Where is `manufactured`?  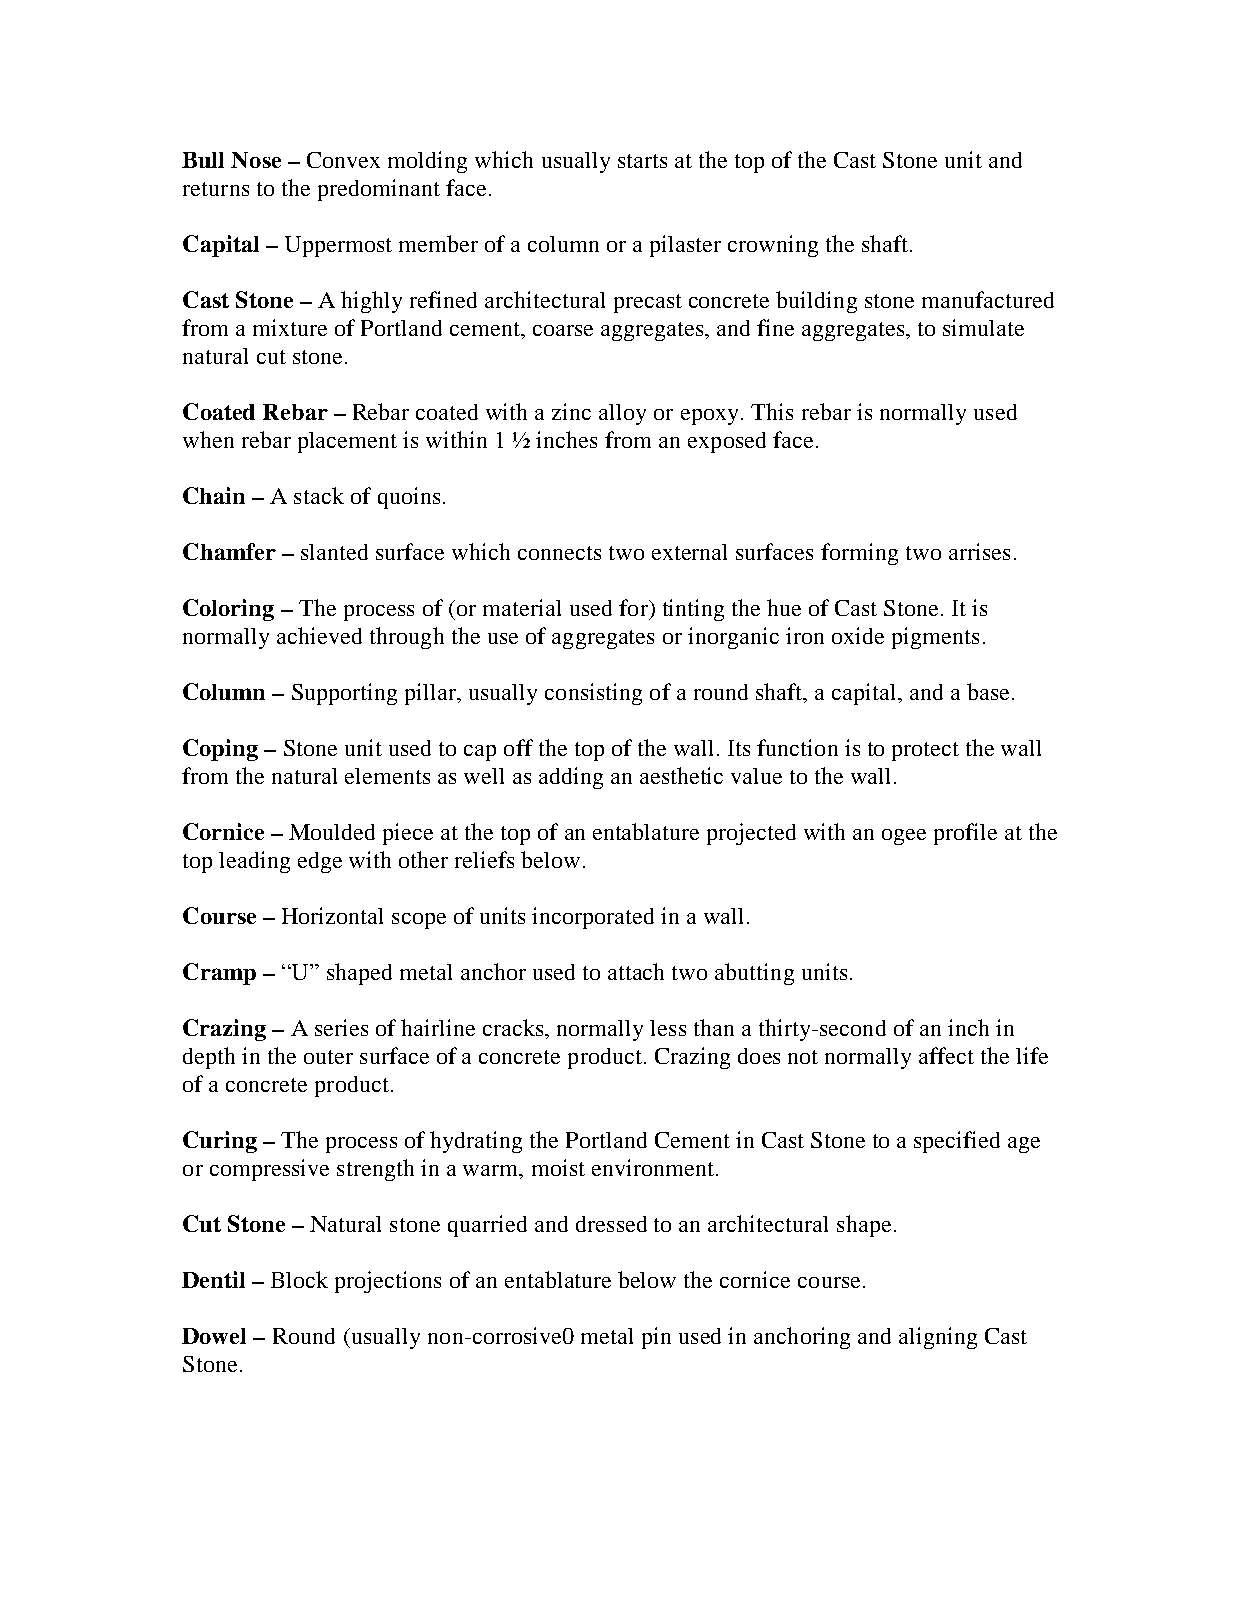 manufactured is located at coordinates (988, 299).
